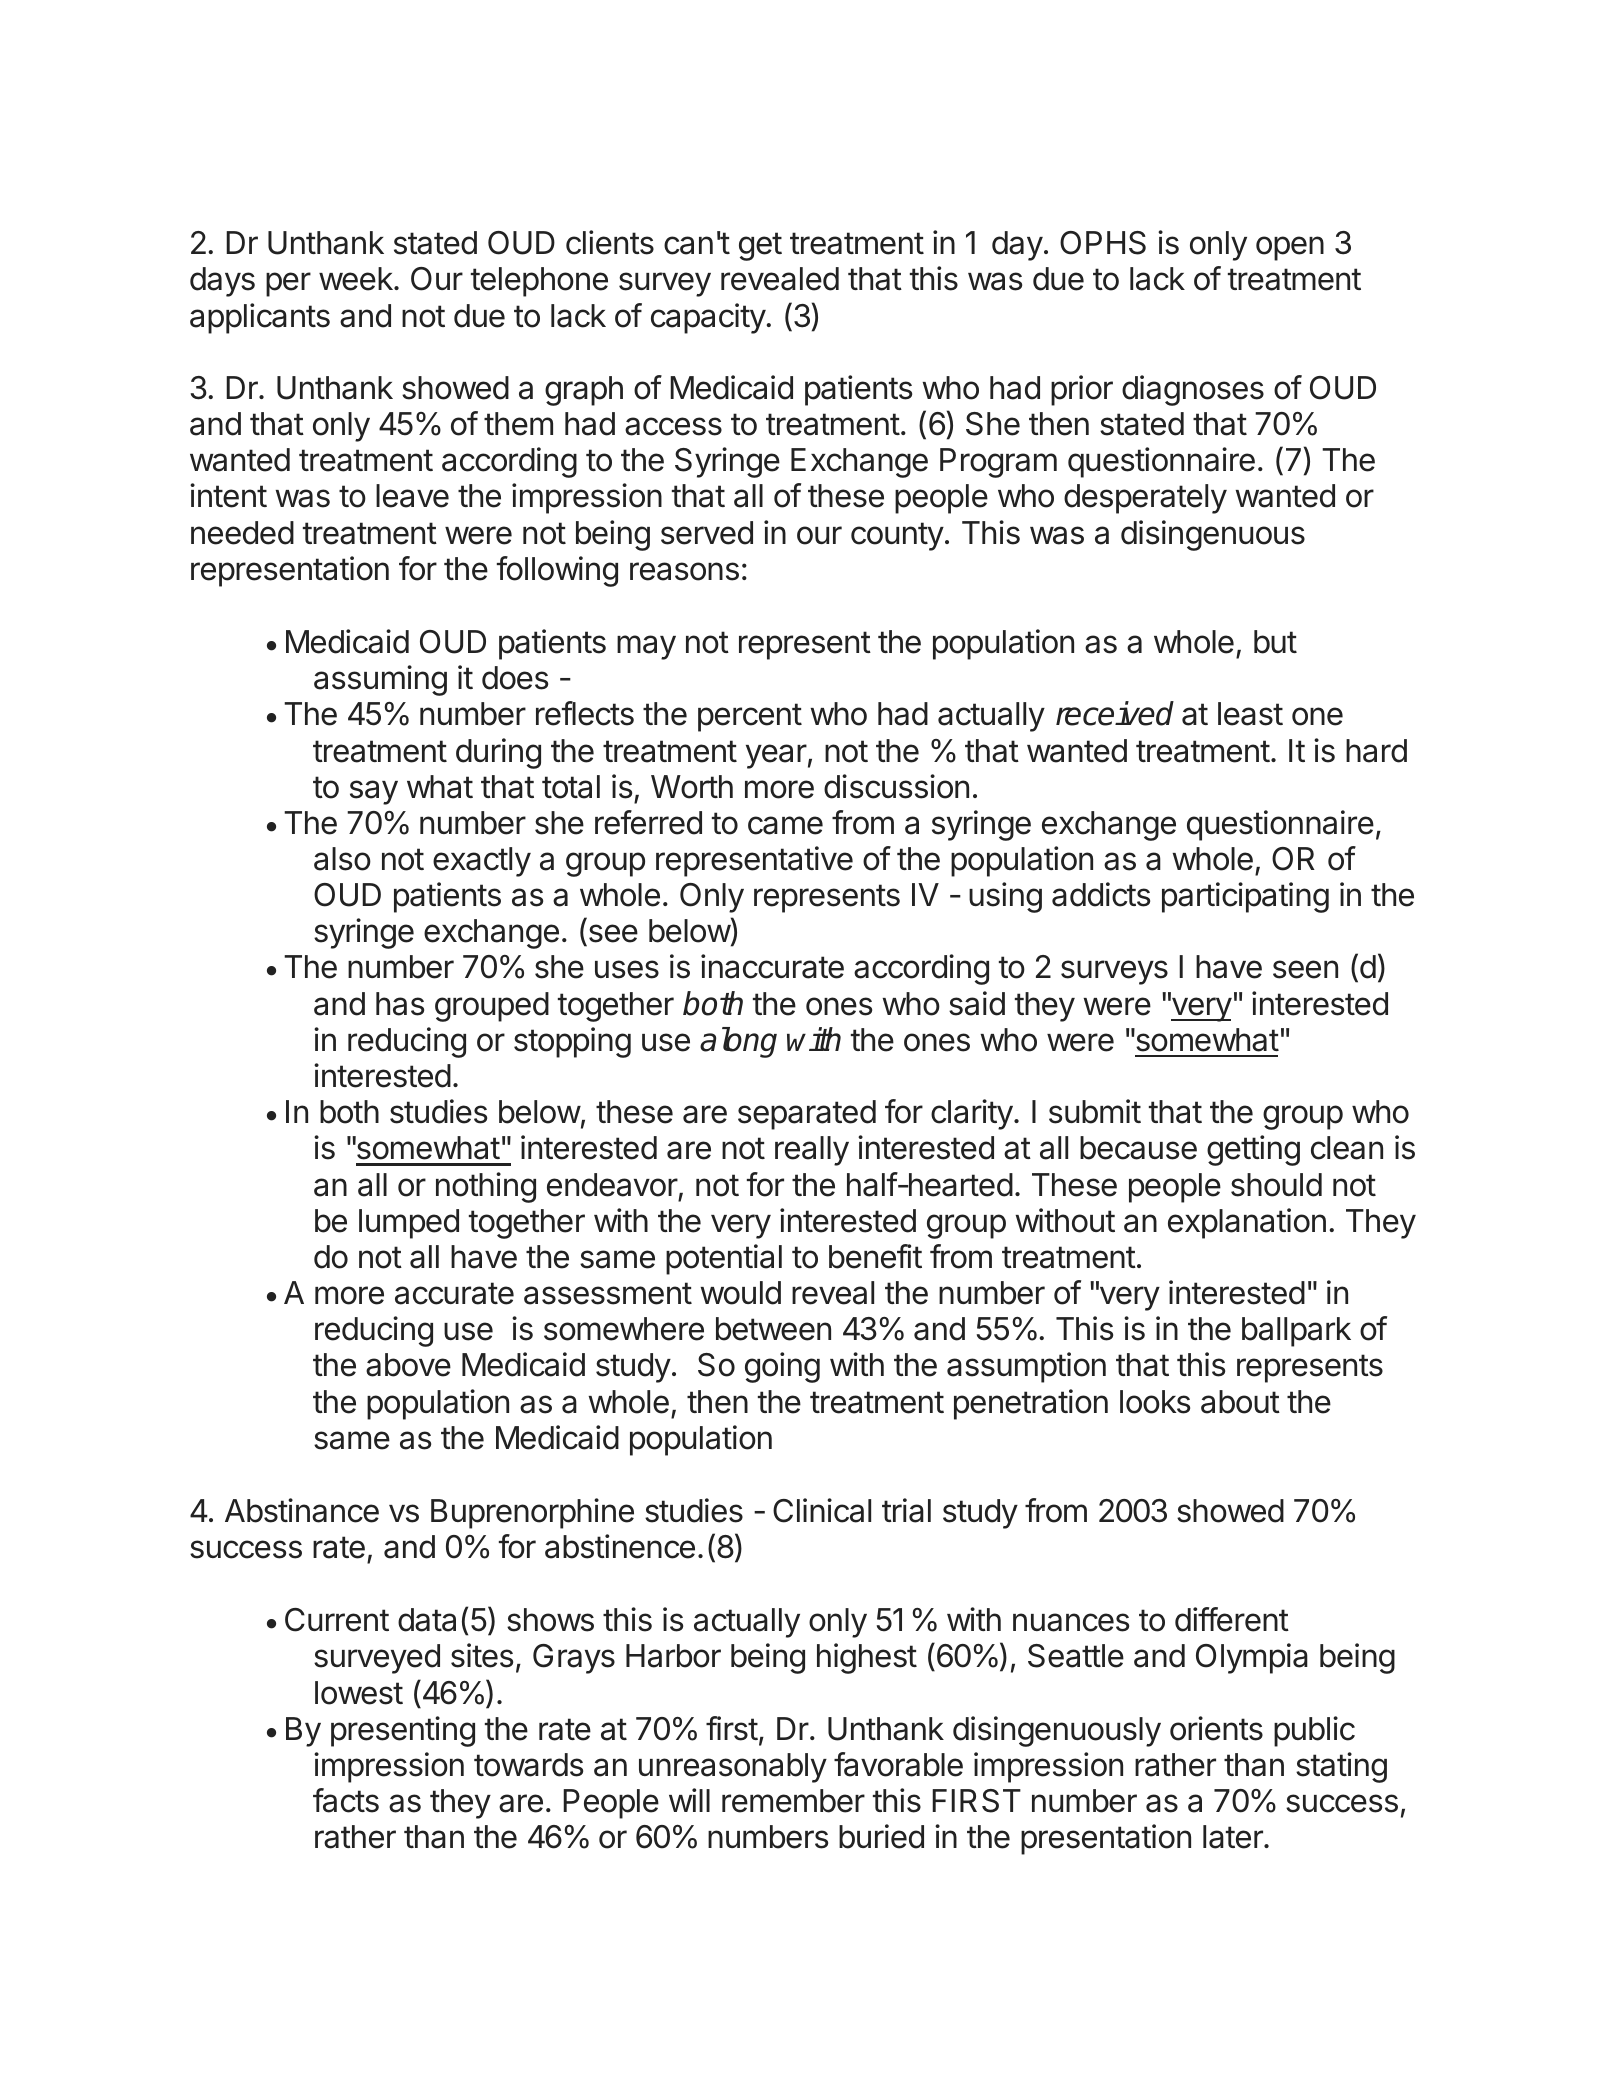 This image has width=1605, height=2077. I want to click on going, so click(782, 1367).
